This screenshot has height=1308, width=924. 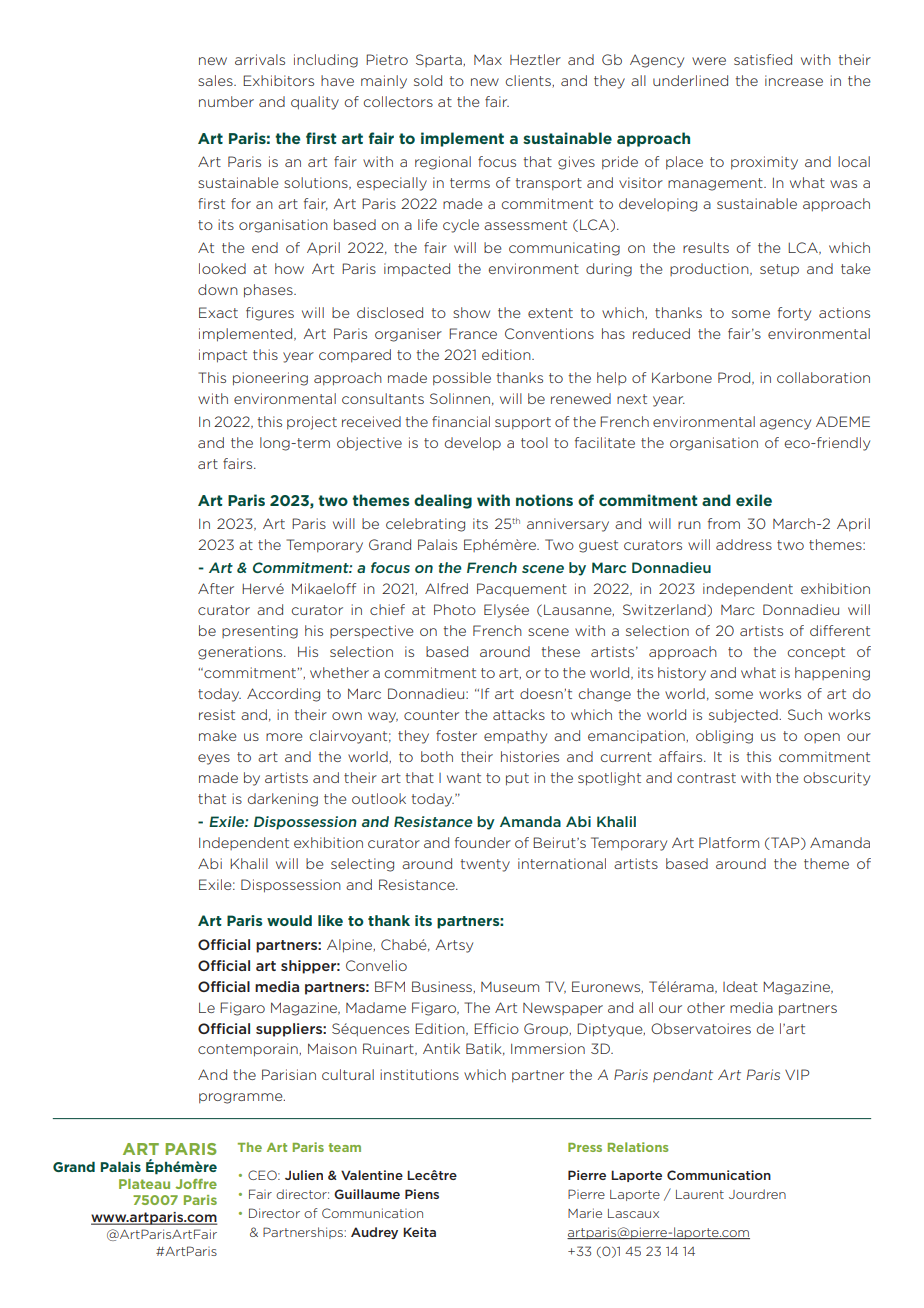 What do you see at coordinates (283, 800) in the screenshot?
I see `darkening` at bounding box center [283, 800].
